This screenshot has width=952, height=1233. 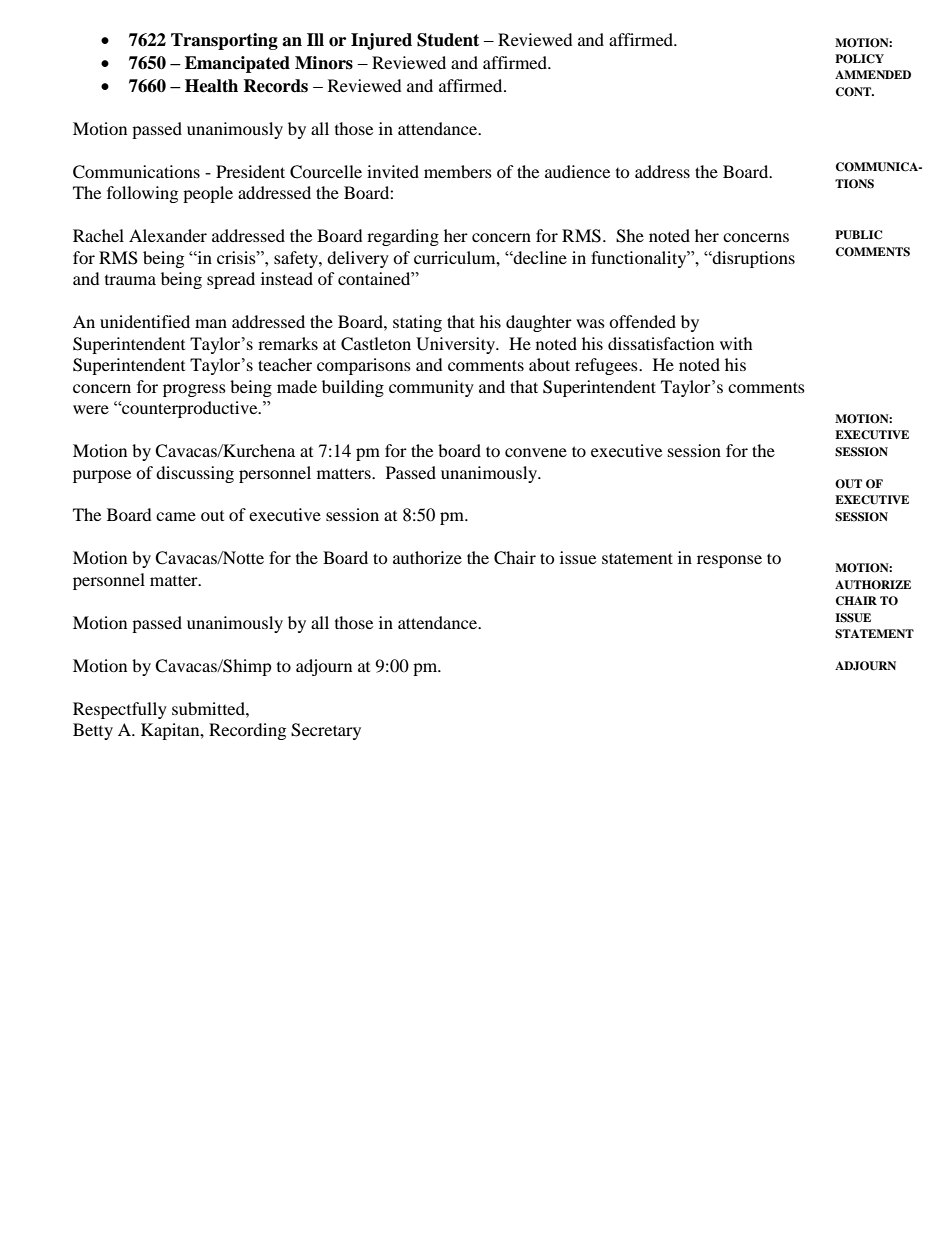 What do you see at coordinates (431, 388) in the screenshot?
I see `community` at bounding box center [431, 388].
